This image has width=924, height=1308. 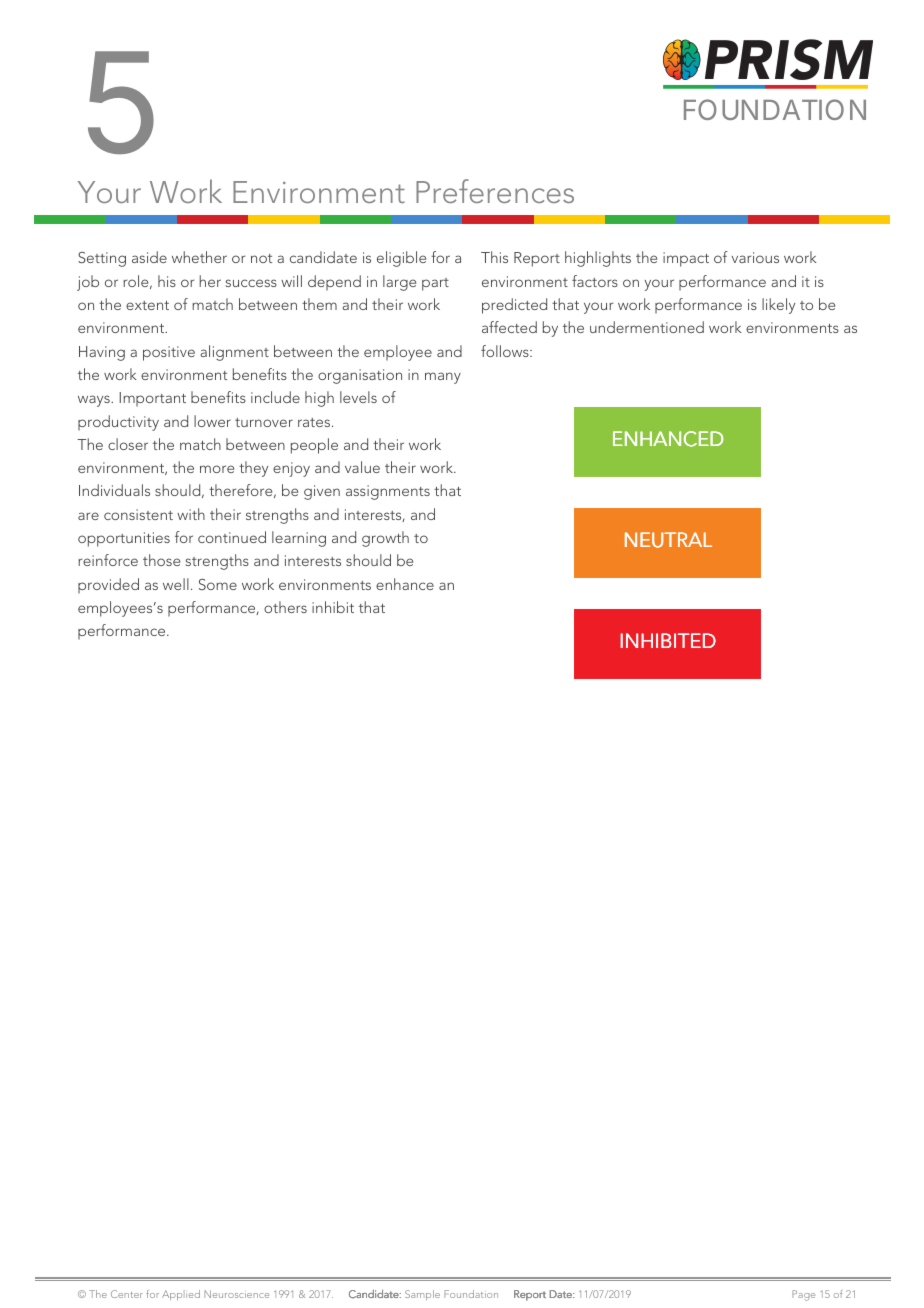 What do you see at coordinates (443, 378) in the image?
I see `many` at bounding box center [443, 378].
